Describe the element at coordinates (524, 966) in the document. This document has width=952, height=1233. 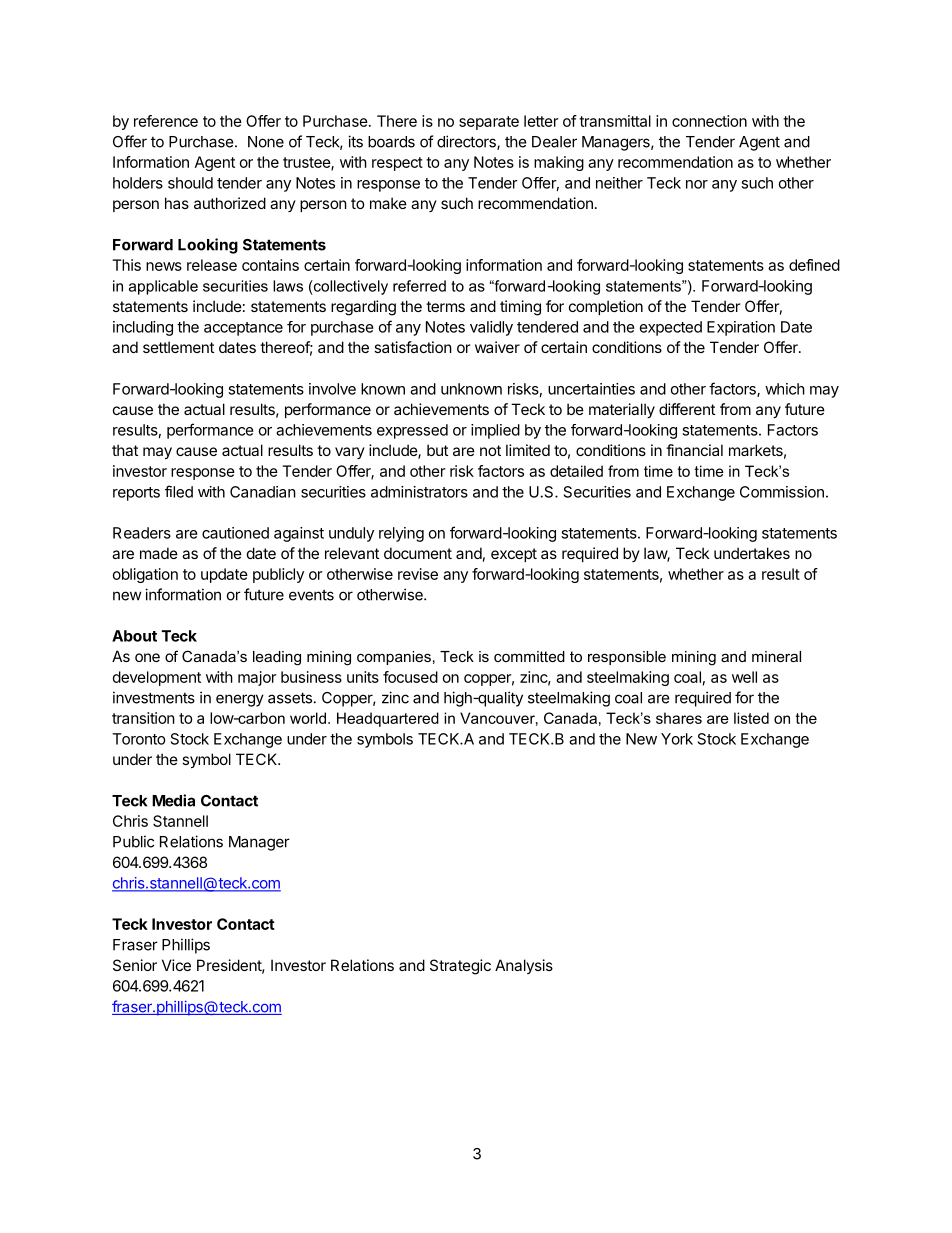
I see `Analysis` at that location.
